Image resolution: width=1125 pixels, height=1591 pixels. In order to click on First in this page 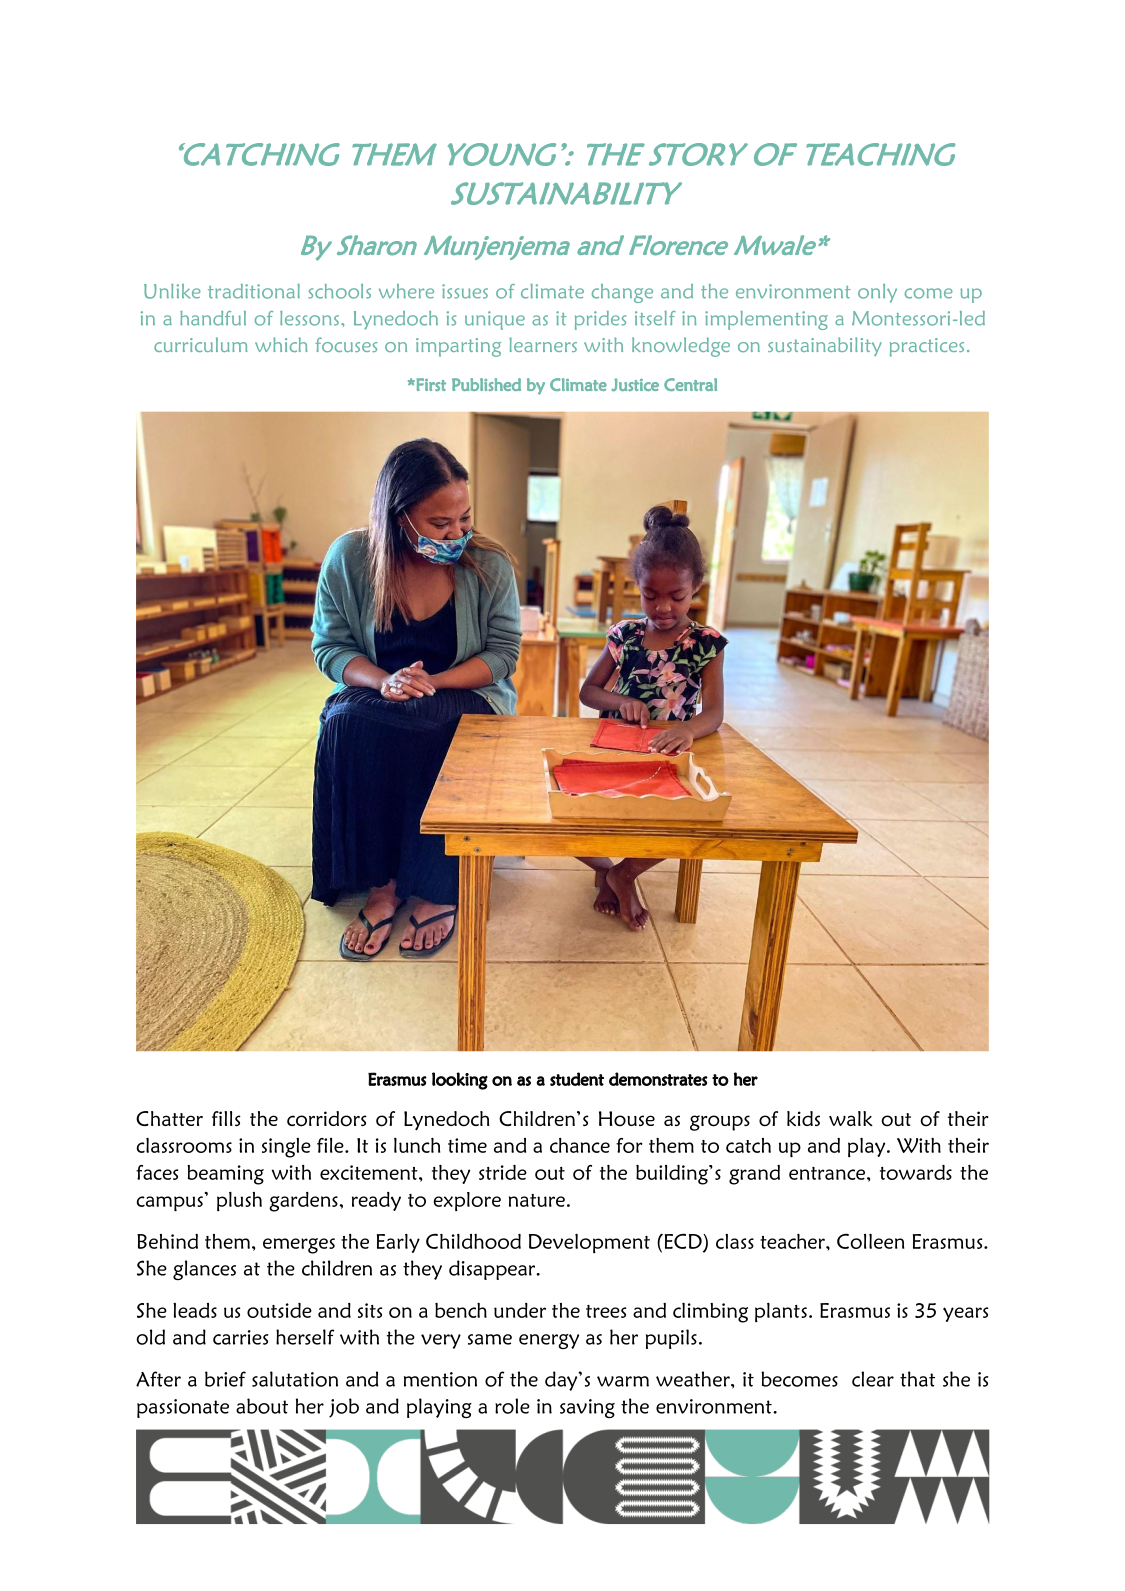, I will do `click(430, 384)`.
